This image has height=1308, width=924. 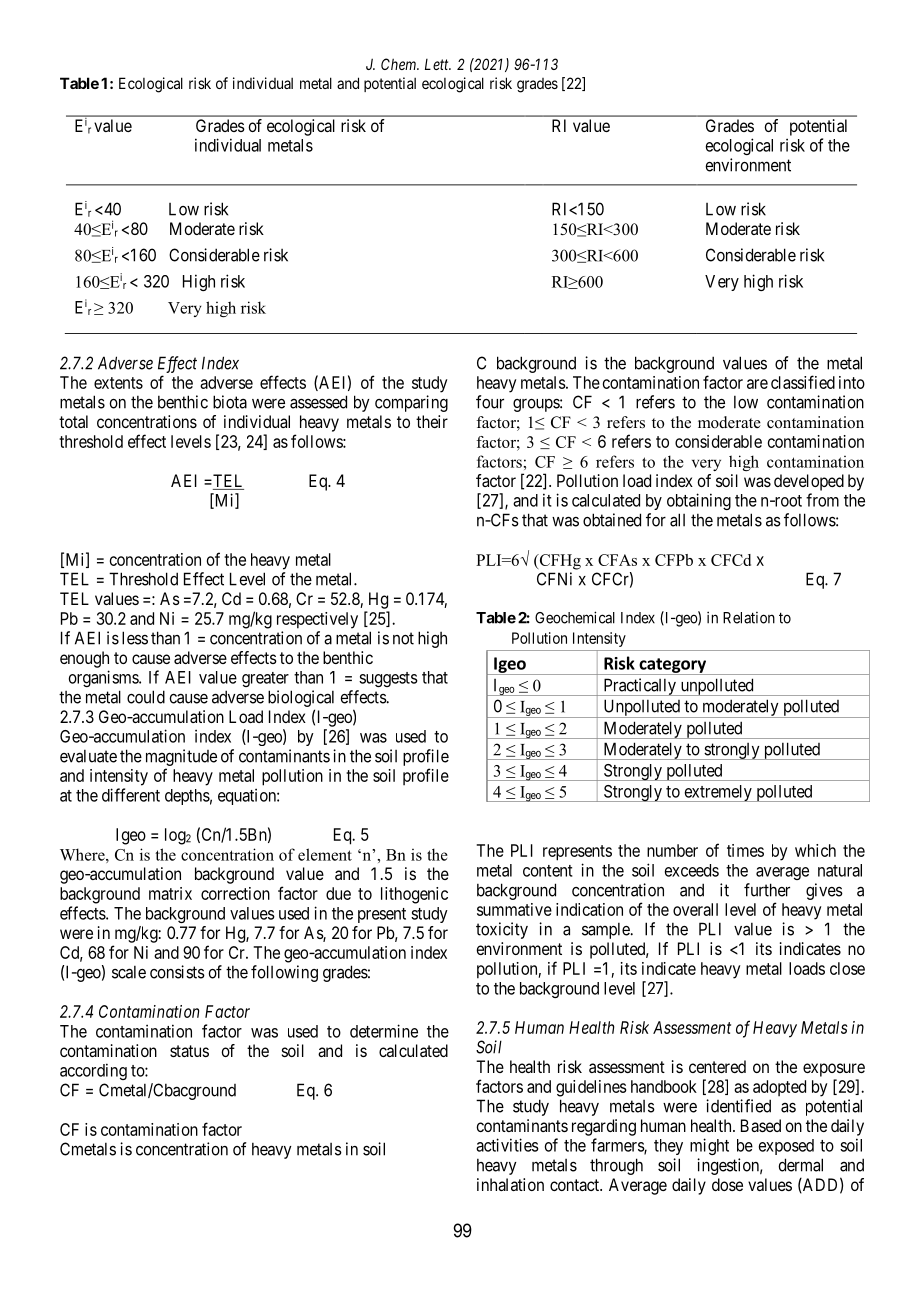 I want to click on Lett, so click(x=438, y=64).
